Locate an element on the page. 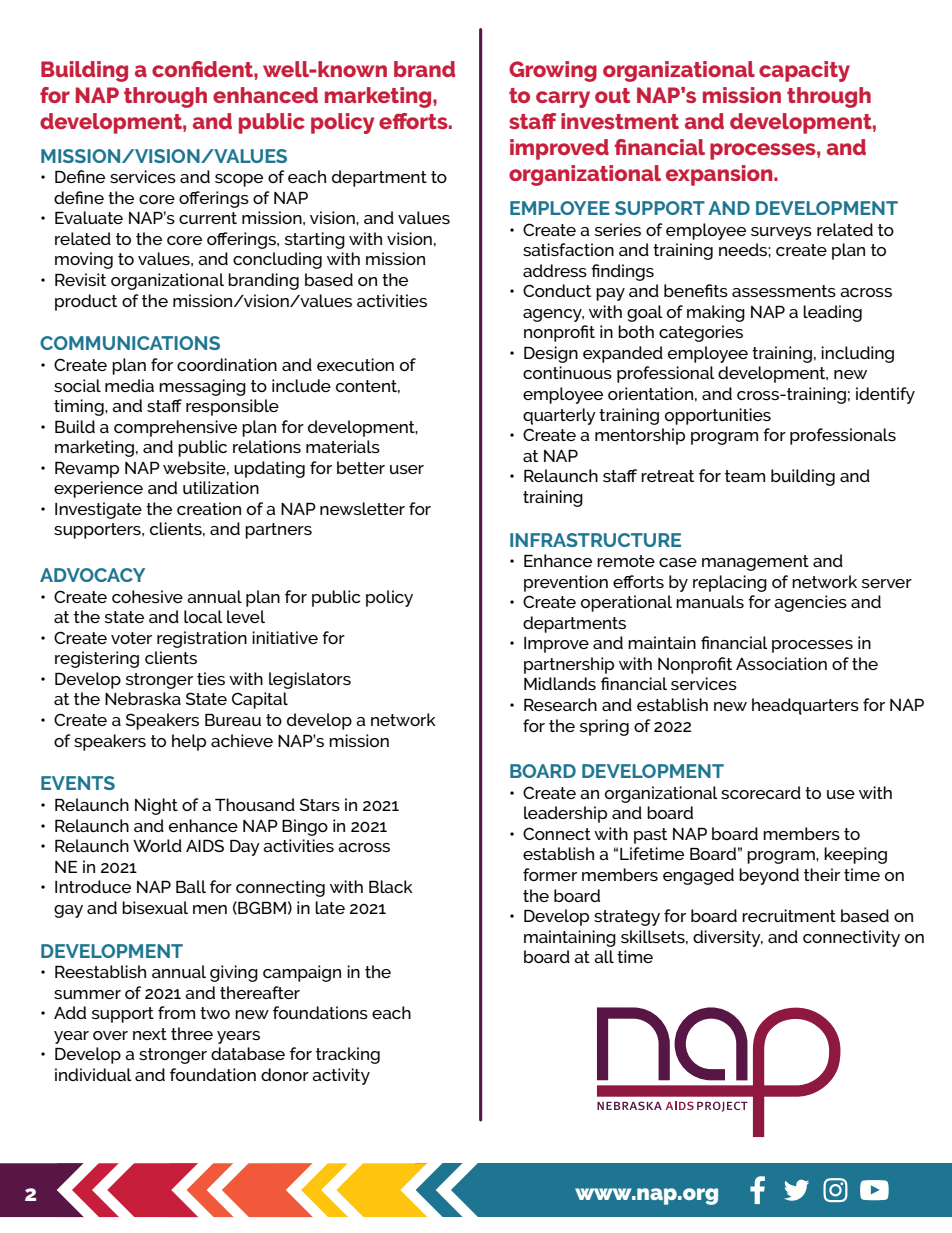 The width and height of the page is (952, 1233). identify is located at coordinates (885, 395).
